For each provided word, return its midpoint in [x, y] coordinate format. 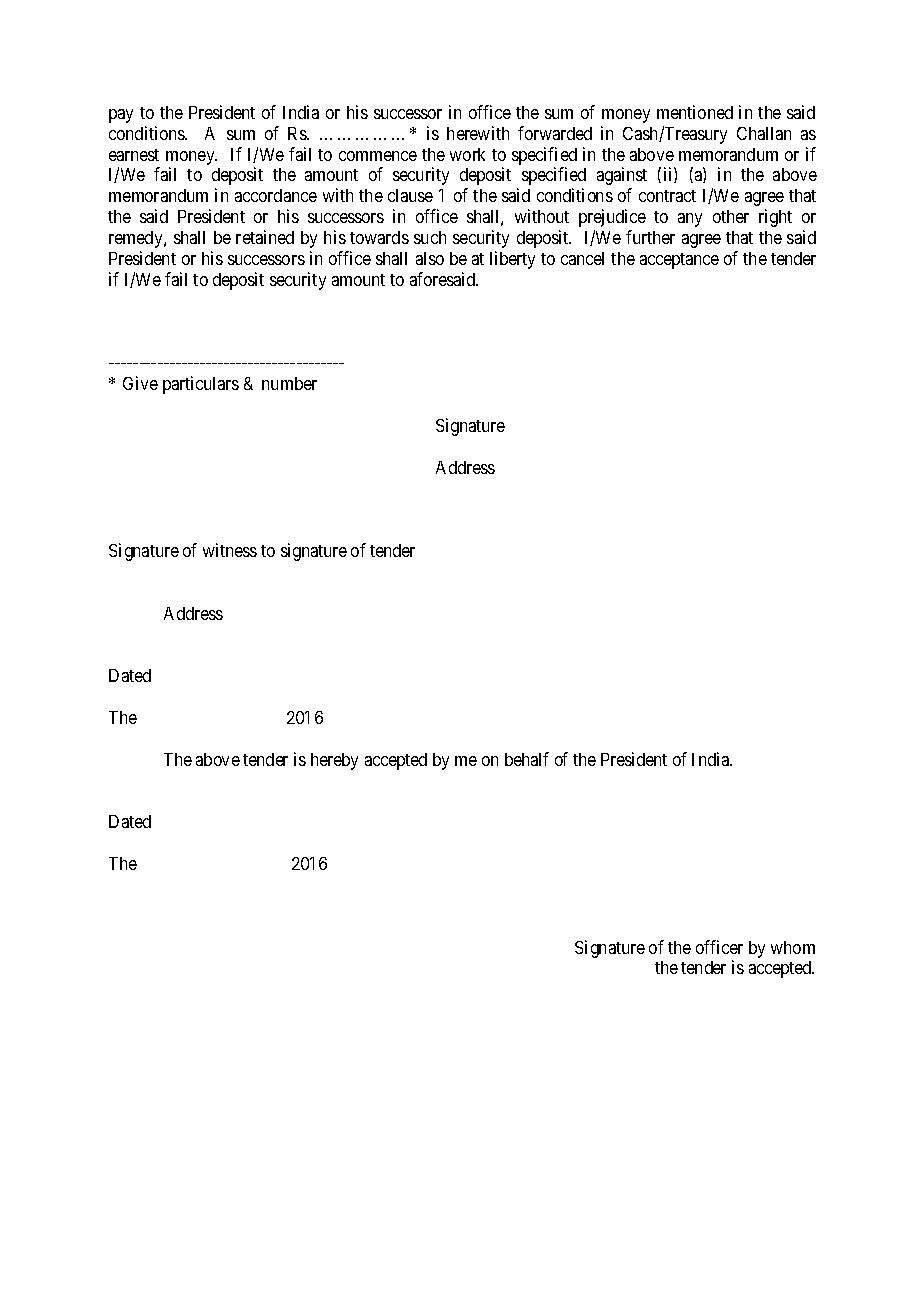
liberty [512, 260]
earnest [134, 155]
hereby [334, 761]
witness [230, 550]
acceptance [679, 261]
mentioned [695, 112]
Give [140, 383]
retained [265, 237]
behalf [527, 759]
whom [793, 947]
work [467, 154]
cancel [582, 258]
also [430, 258]
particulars [201, 385]
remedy [137, 239]
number [289, 383]
